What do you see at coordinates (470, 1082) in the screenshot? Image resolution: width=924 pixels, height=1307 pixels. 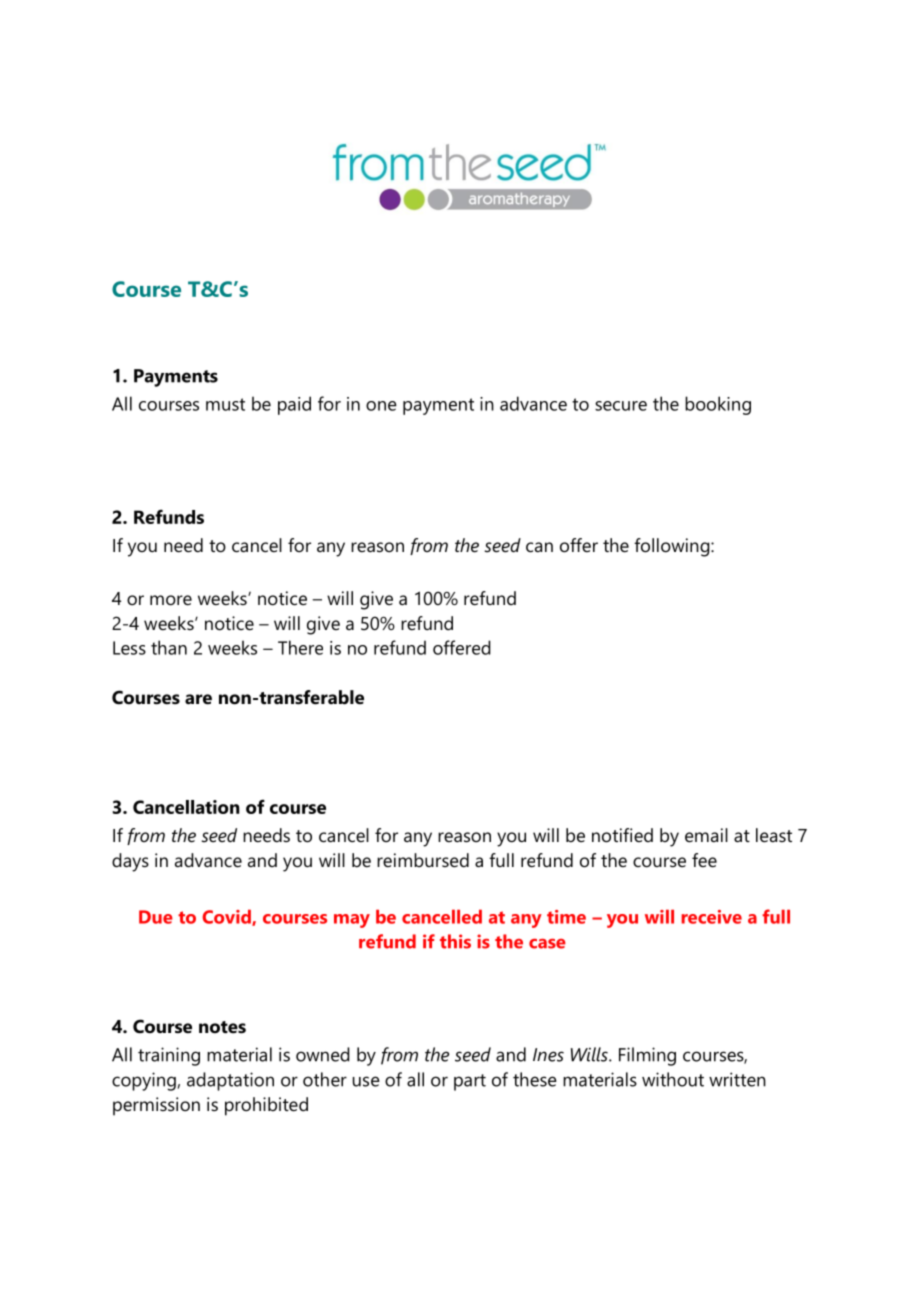 I see `part` at bounding box center [470, 1082].
